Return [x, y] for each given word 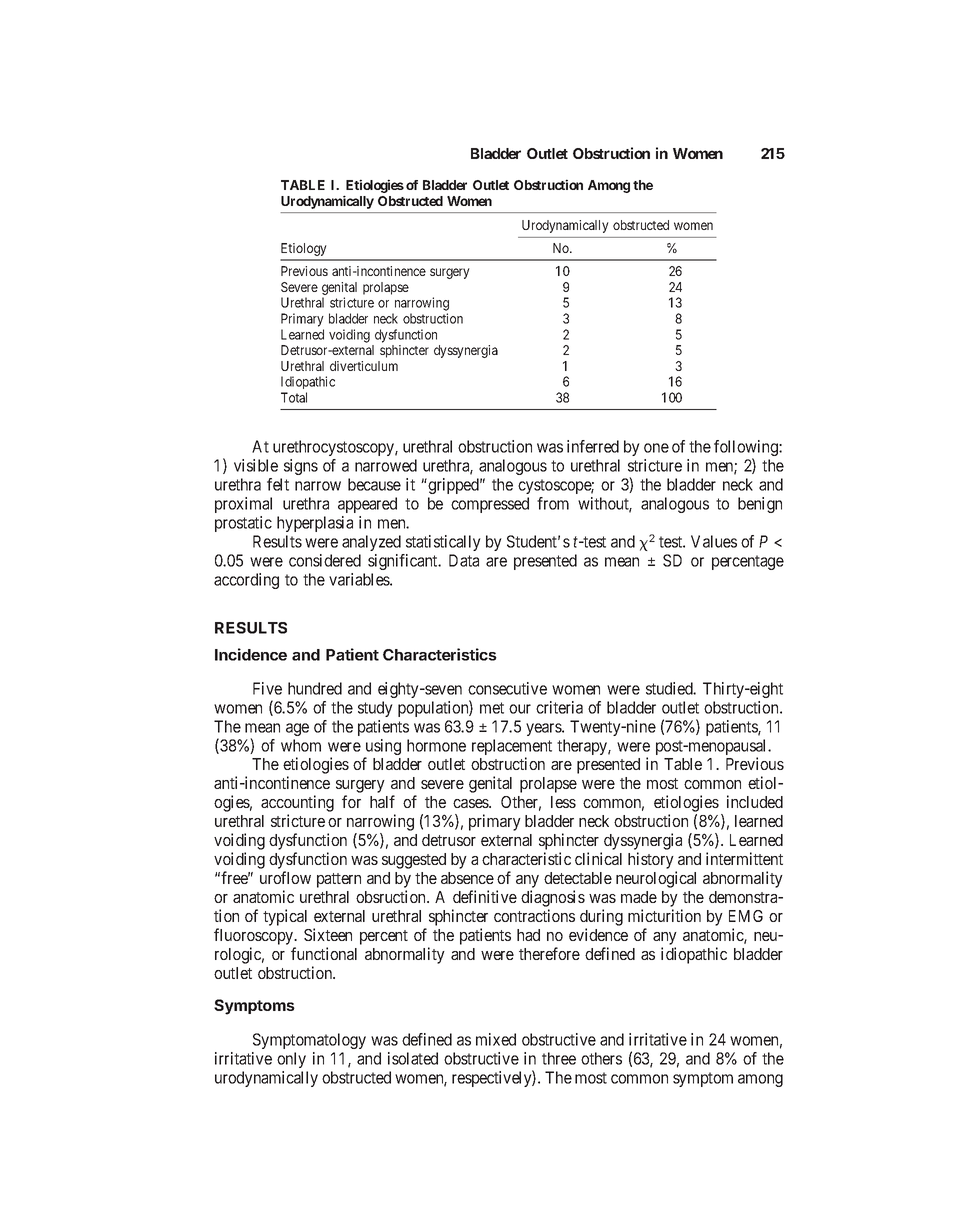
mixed [496, 1039]
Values [714, 541]
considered [325, 560]
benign [760, 505]
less [563, 802]
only [291, 1060]
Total [294, 397]
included [755, 801]
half [382, 801]
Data [464, 560]
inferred [593, 446]
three [559, 1058]
